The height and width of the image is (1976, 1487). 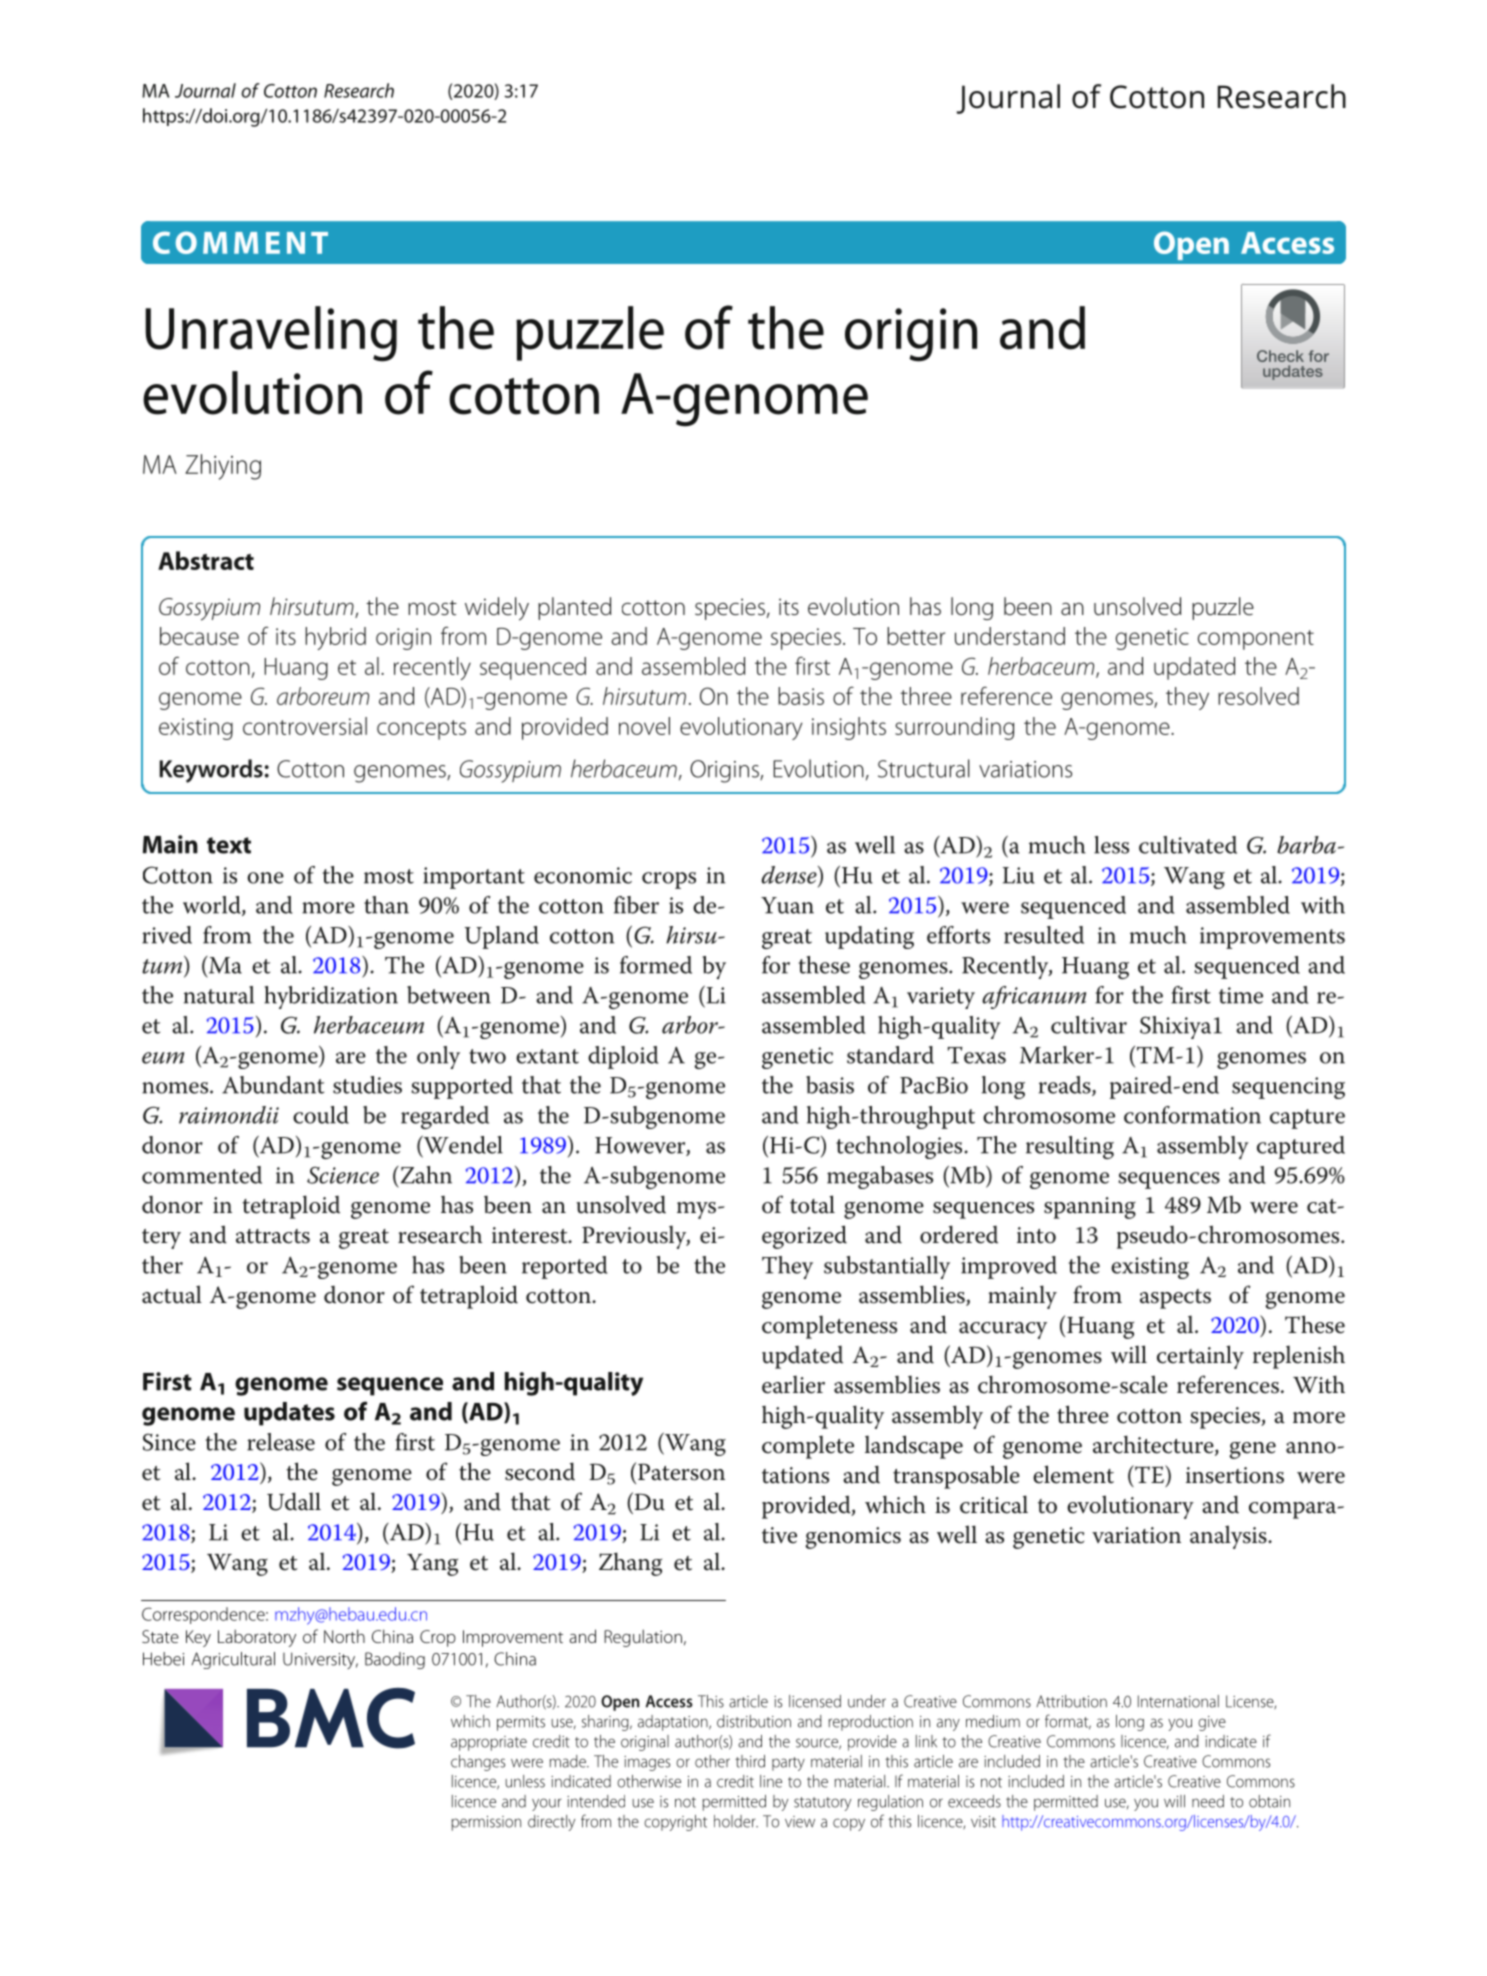 I want to click on Paterson, so click(x=681, y=1472).
